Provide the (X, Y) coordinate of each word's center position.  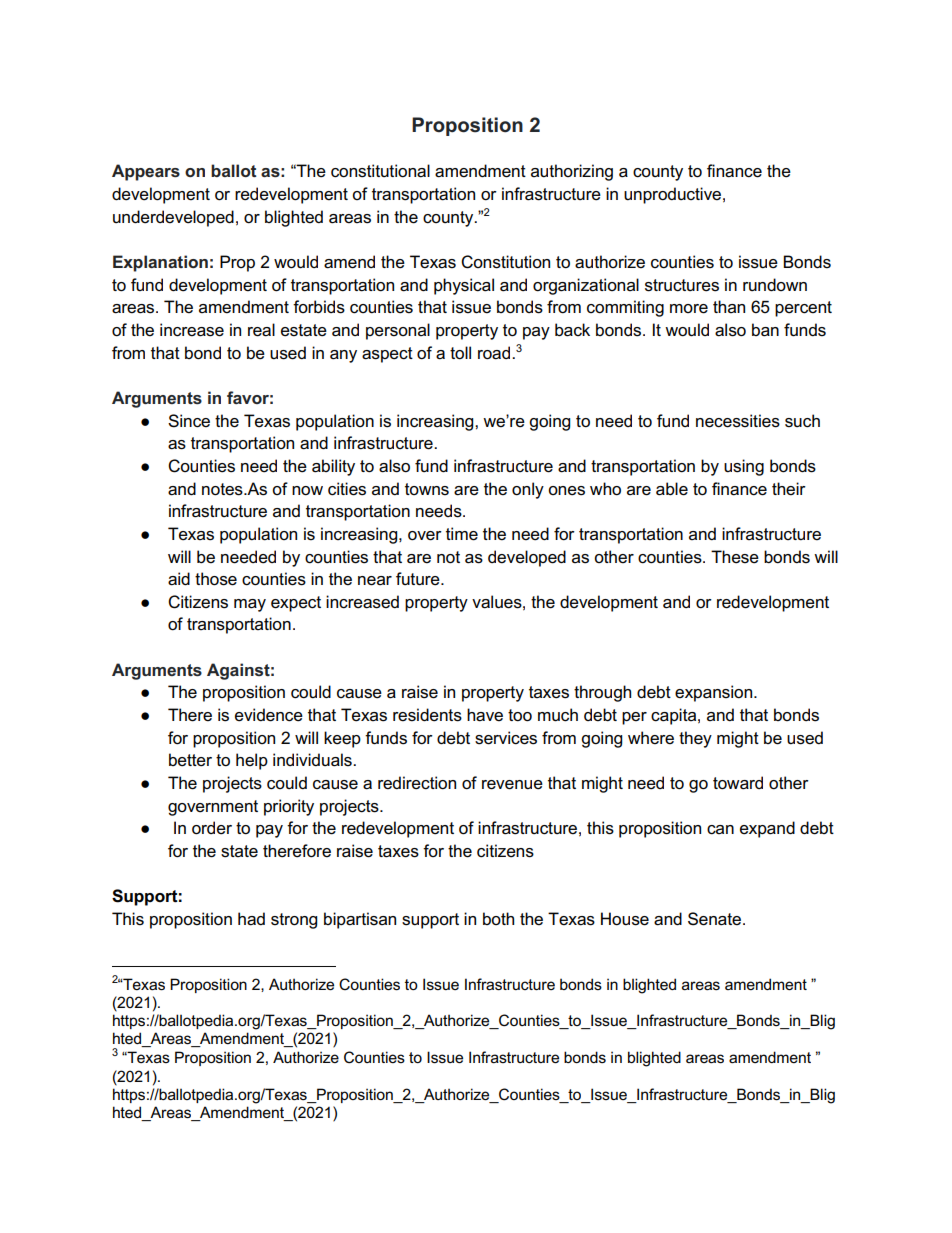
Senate (716, 919)
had (251, 919)
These (735, 557)
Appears (146, 172)
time (462, 534)
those (216, 579)
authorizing (572, 172)
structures (682, 285)
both (498, 918)
